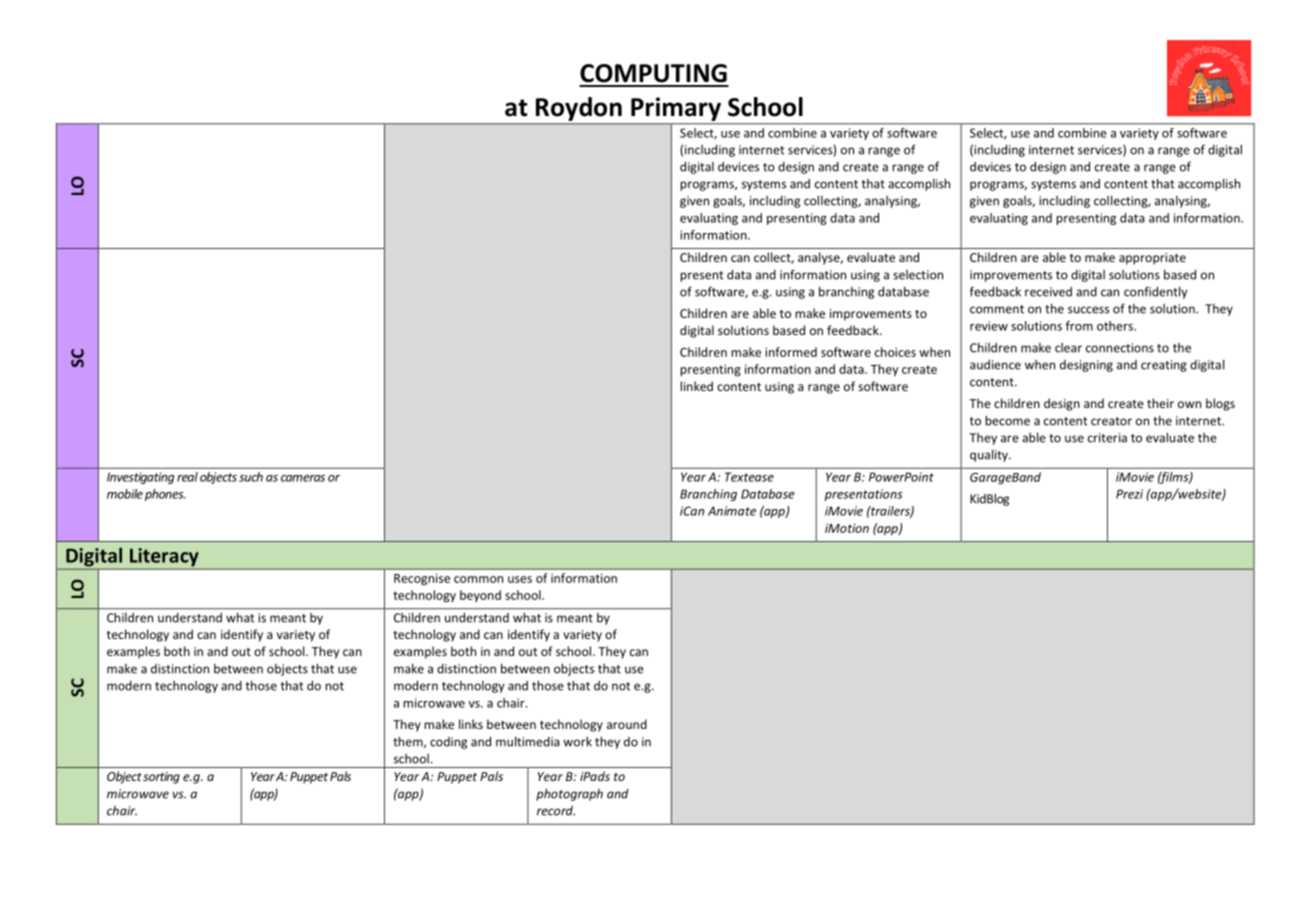 Image resolution: width=1308 pixels, height=924 pixels. Describe the element at coordinates (1048, 292) in the screenshot. I see `received` at that location.
